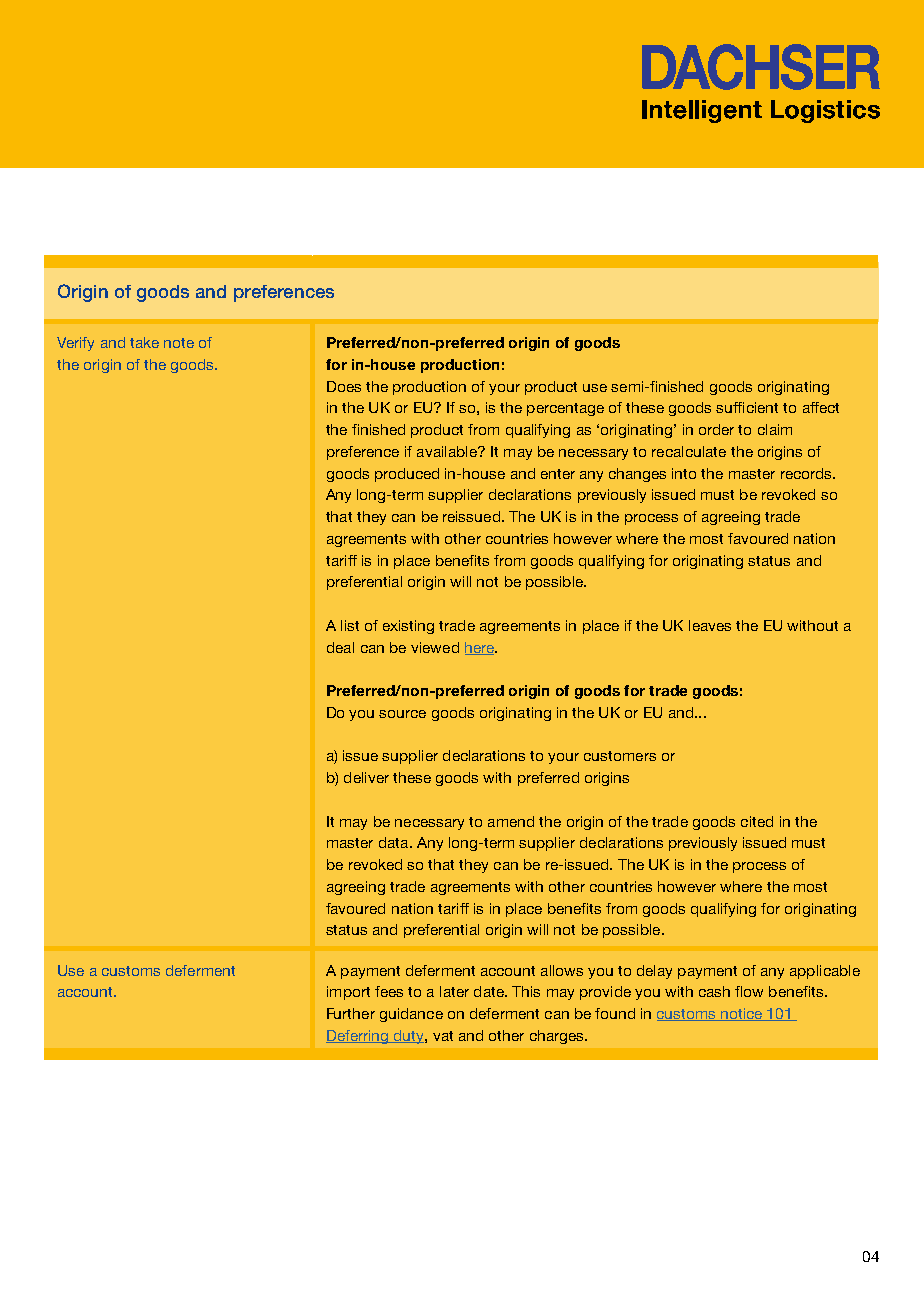 The width and height of the screenshot is (924, 1308). What do you see at coordinates (402, 714) in the screenshot?
I see `source` at bounding box center [402, 714].
